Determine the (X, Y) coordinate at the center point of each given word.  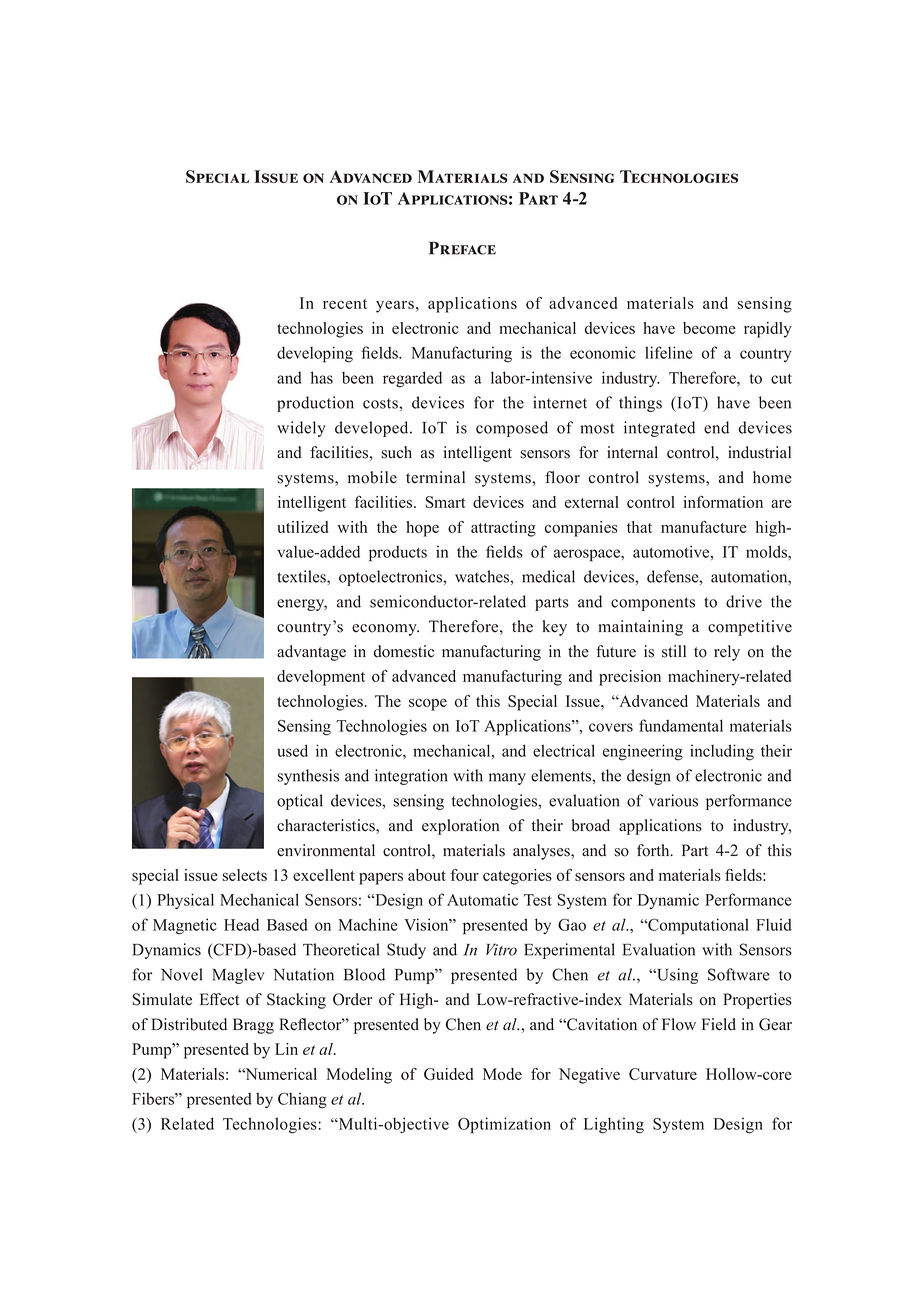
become (709, 328)
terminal (435, 477)
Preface (462, 248)
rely (727, 653)
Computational (697, 926)
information (723, 502)
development (321, 678)
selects (244, 875)
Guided (448, 1074)
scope (428, 704)
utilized (302, 527)
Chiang (302, 1101)
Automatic (482, 900)
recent (345, 304)
